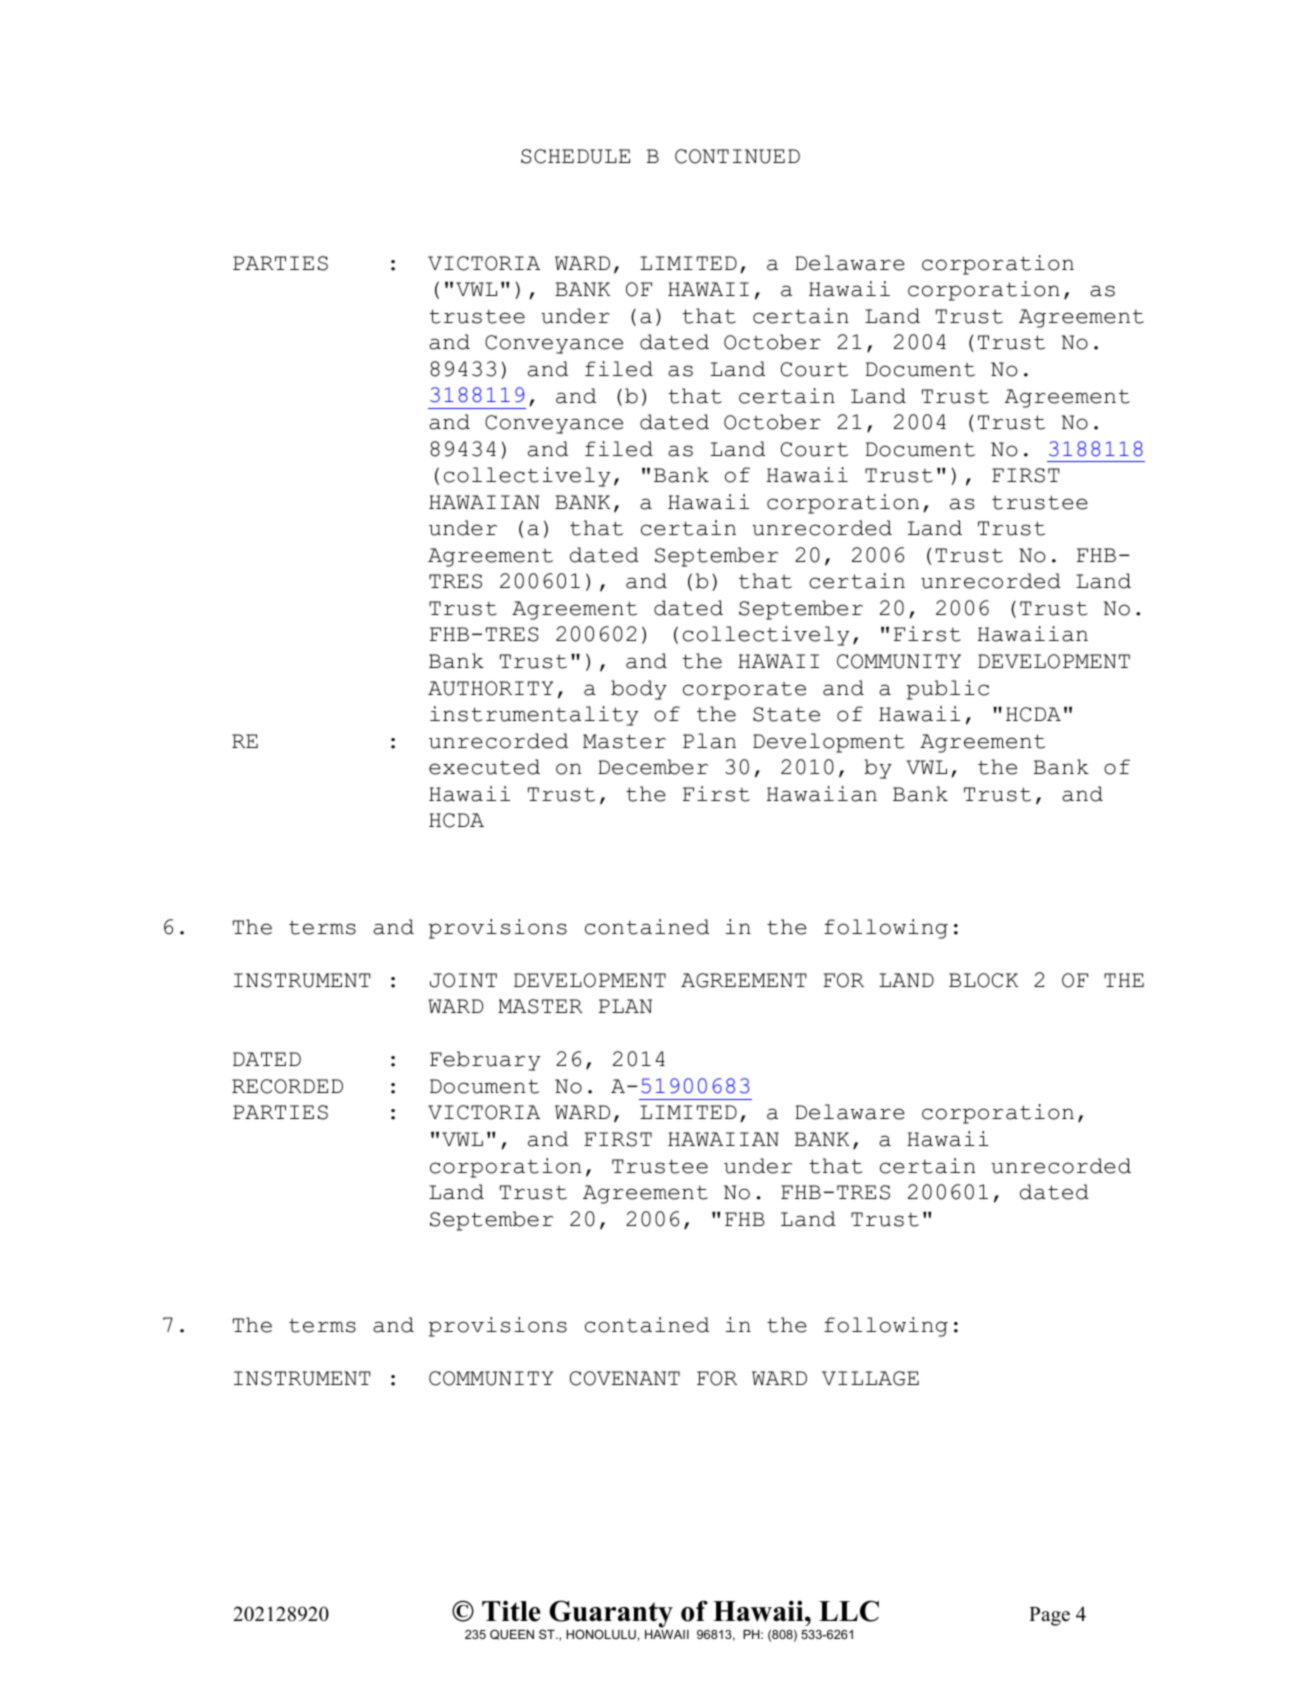 Image resolution: width=1304 pixels, height=1688 pixels. I want to click on BLOCK, so click(983, 980).
